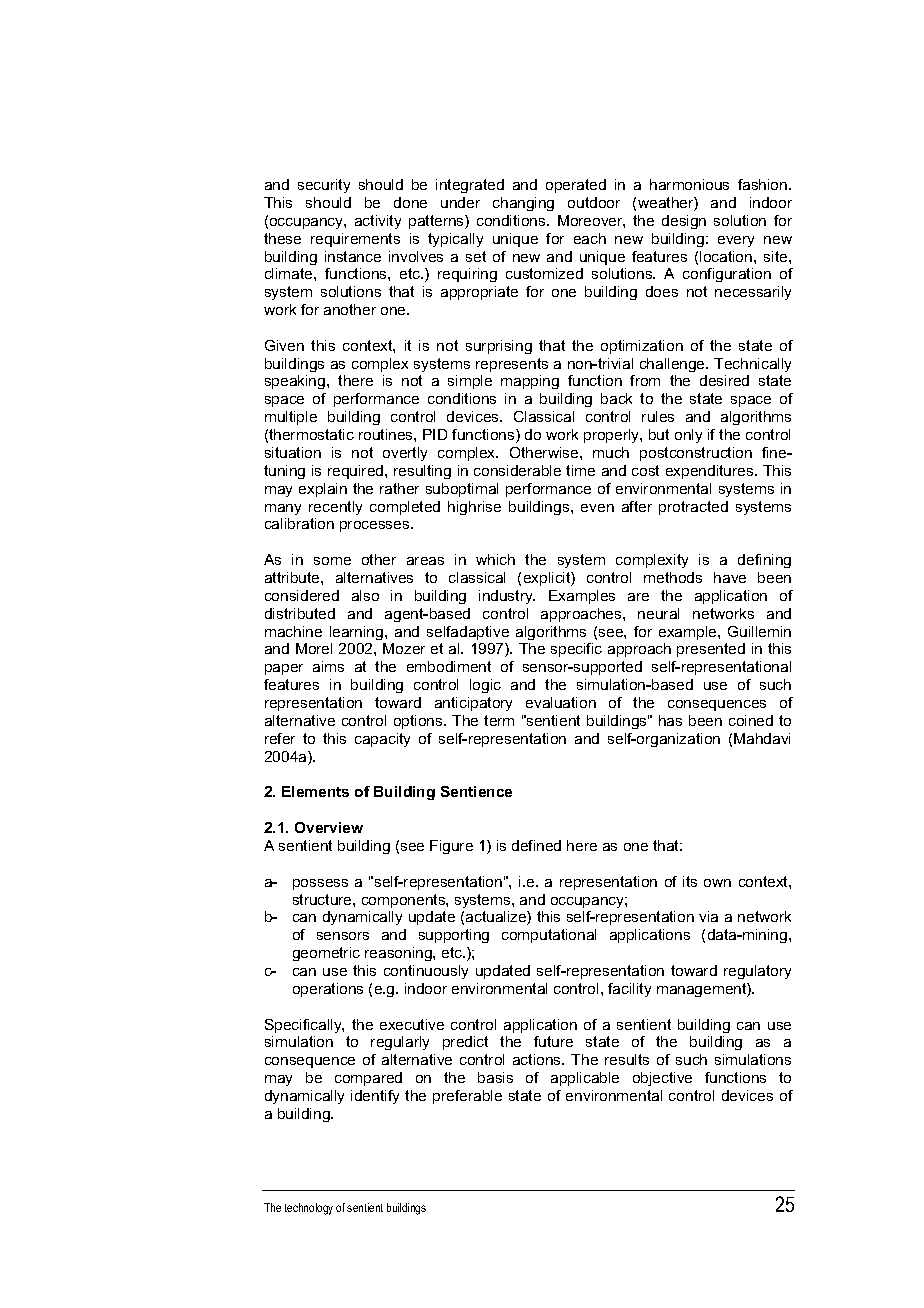 The height and width of the screenshot is (1308, 924). What do you see at coordinates (561, 702) in the screenshot?
I see `evaluation` at bounding box center [561, 702].
